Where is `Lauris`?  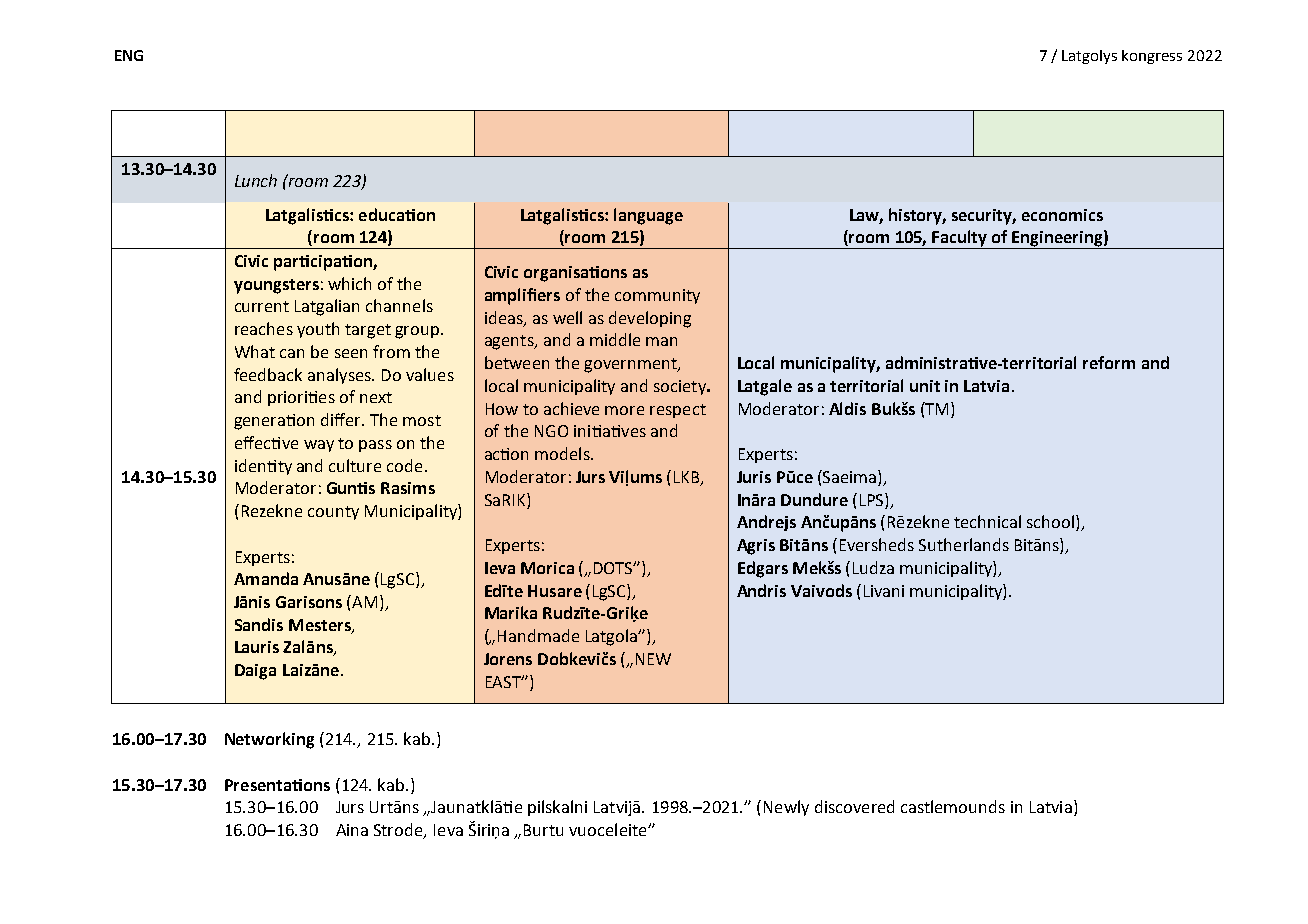
Lauris is located at coordinates (257, 647).
